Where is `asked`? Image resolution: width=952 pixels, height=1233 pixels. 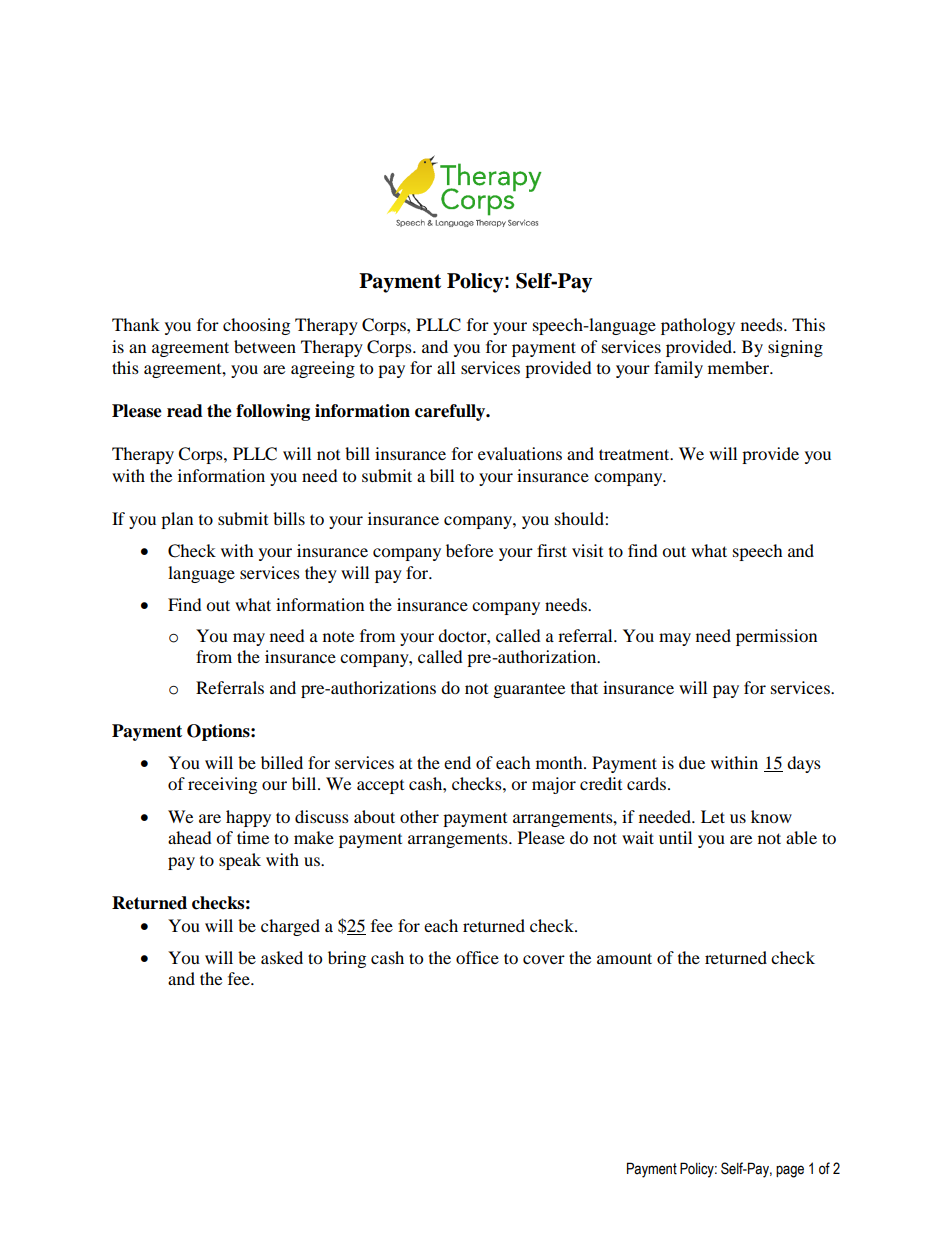
asked is located at coordinates (282, 957).
